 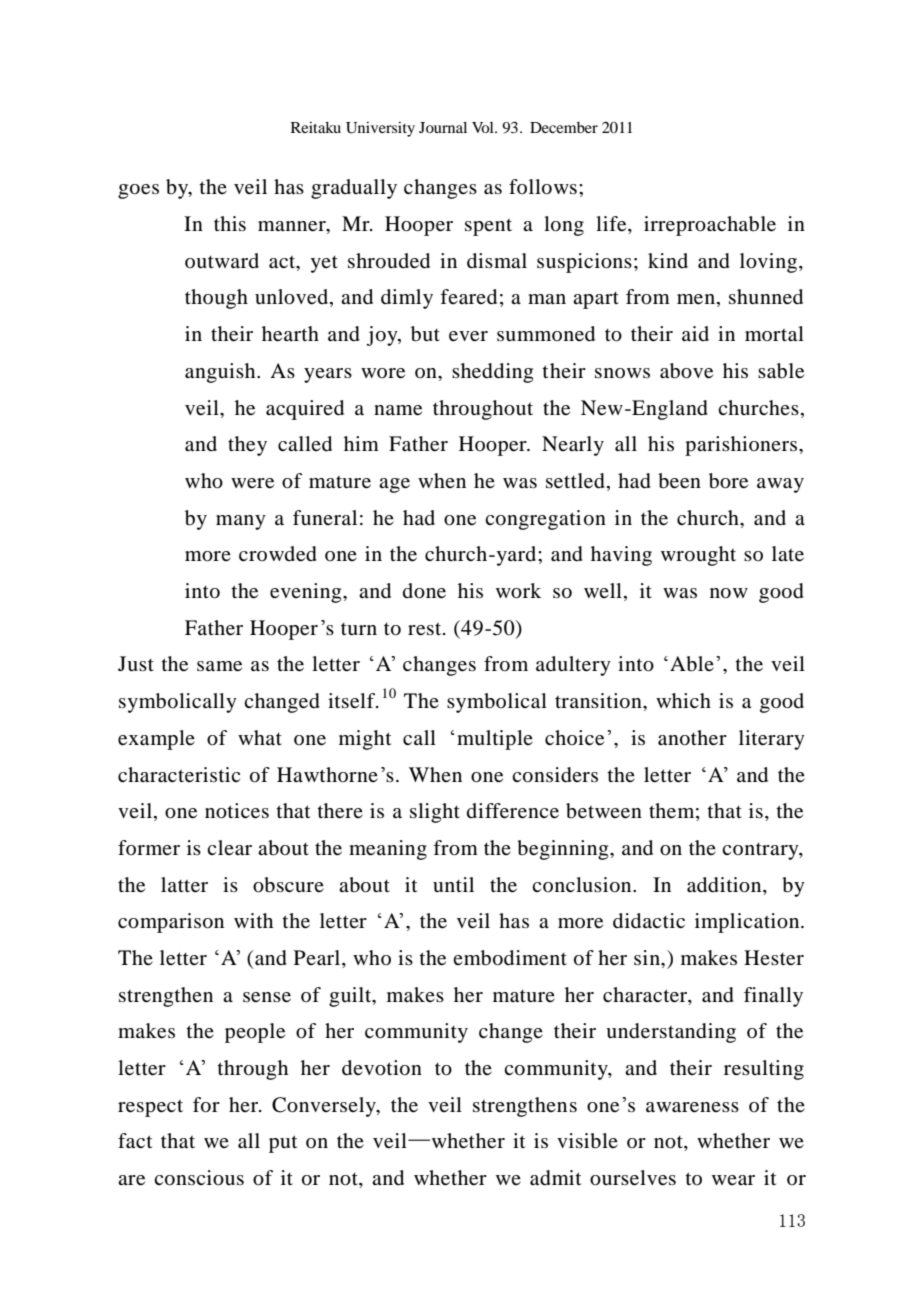 I want to click on admit, so click(x=555, y=1178).
